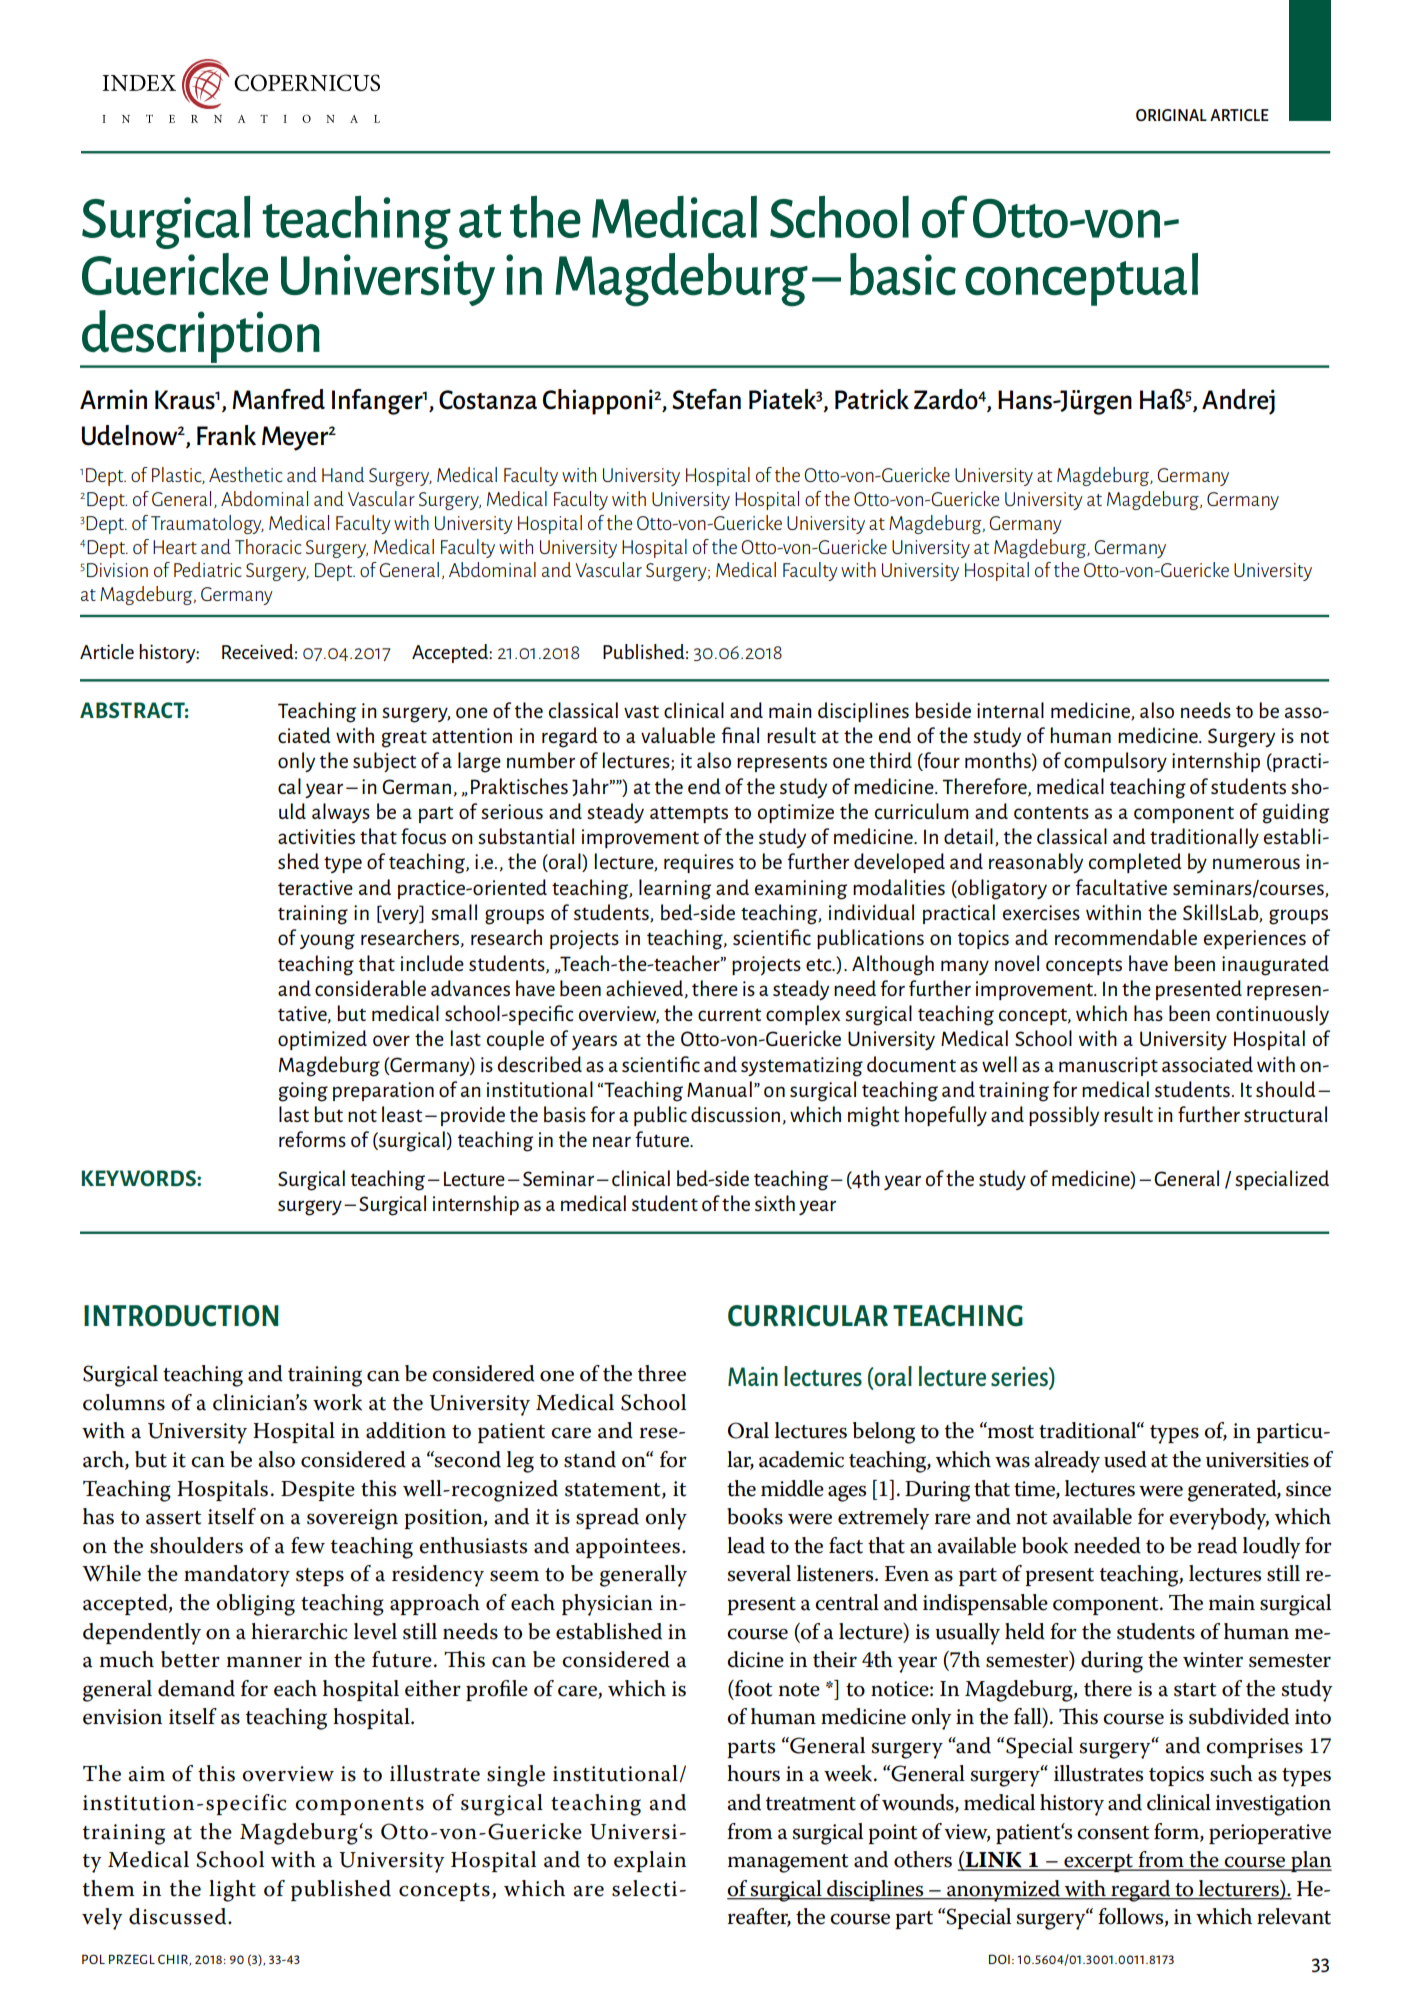 Image resolution: width=1418 pixels, height=2006 pixels. What do you see at coordinates (1125, 1459) in the screenshot?
I see `used` at bounding box center [1125, 1459].
